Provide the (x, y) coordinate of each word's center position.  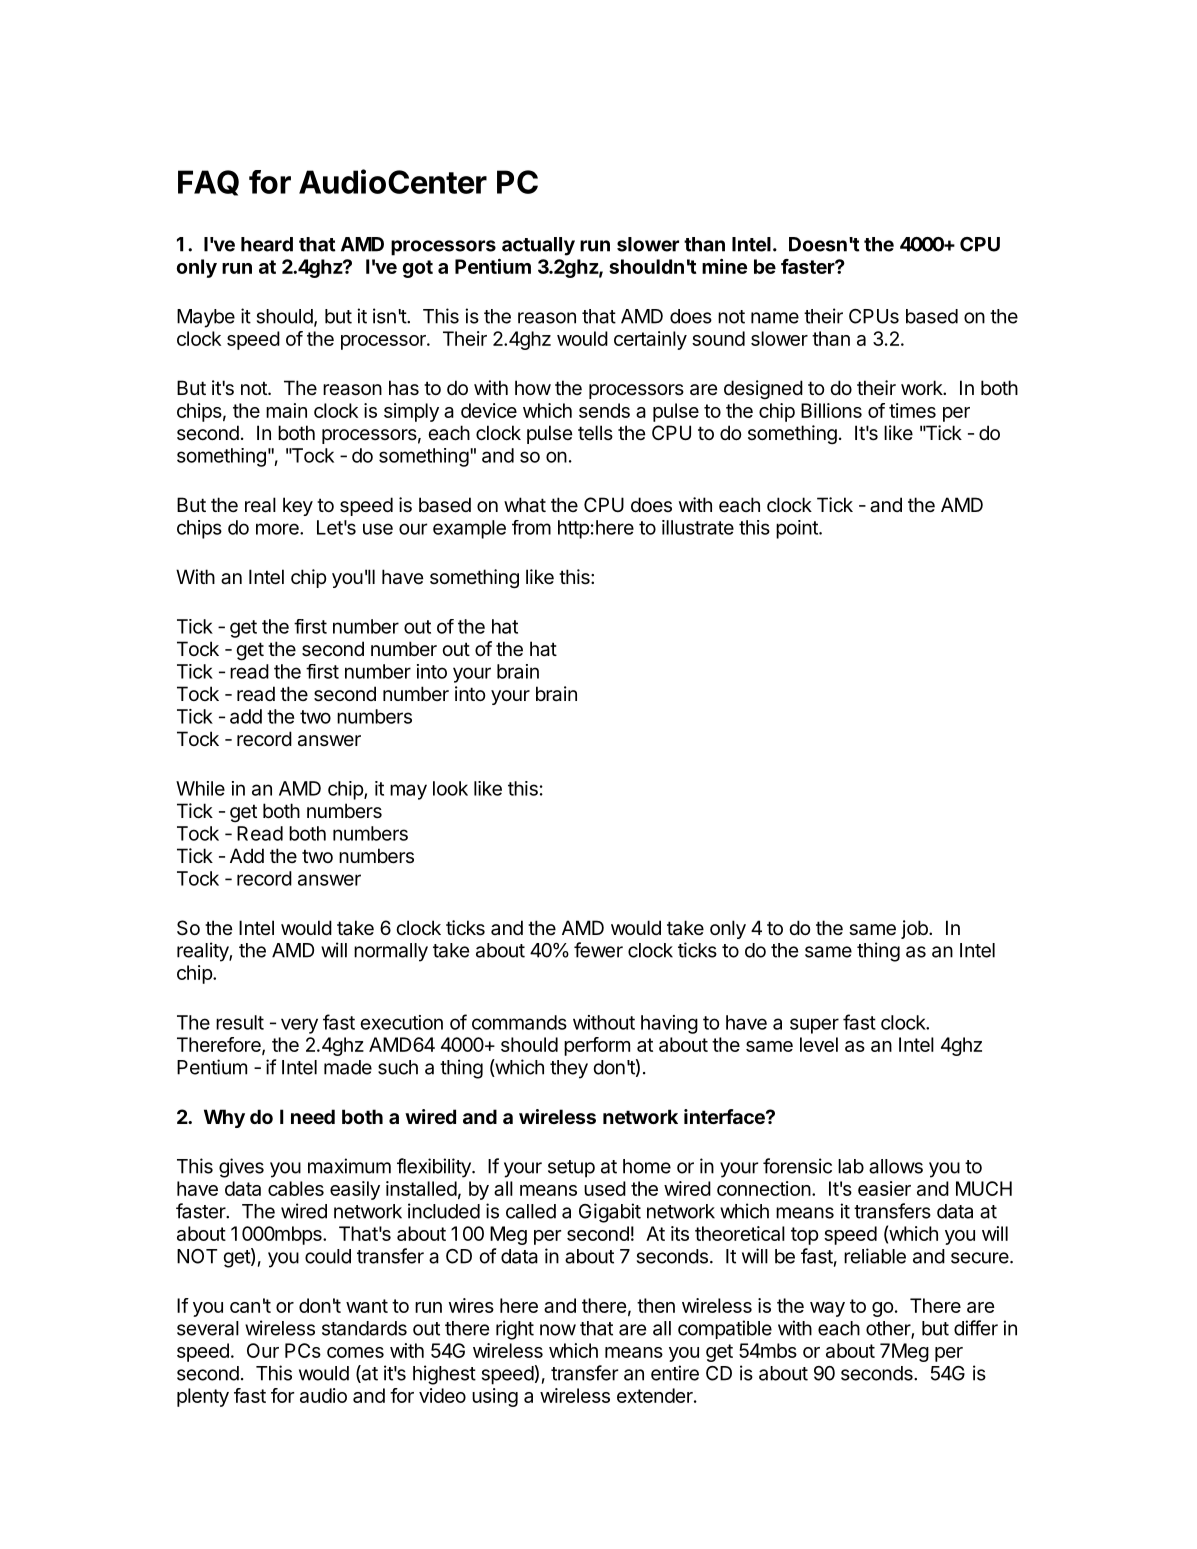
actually (538, 246)
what (525, 505)
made (348, 1067)
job (915, 929)
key (298, 506)
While (200, 788)
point (798, 529)
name (775, 318)
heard (267, 244)
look (450, 788)
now (558, 1330)
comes (355, 1352)
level (819, 1044)
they (569, 1069)
